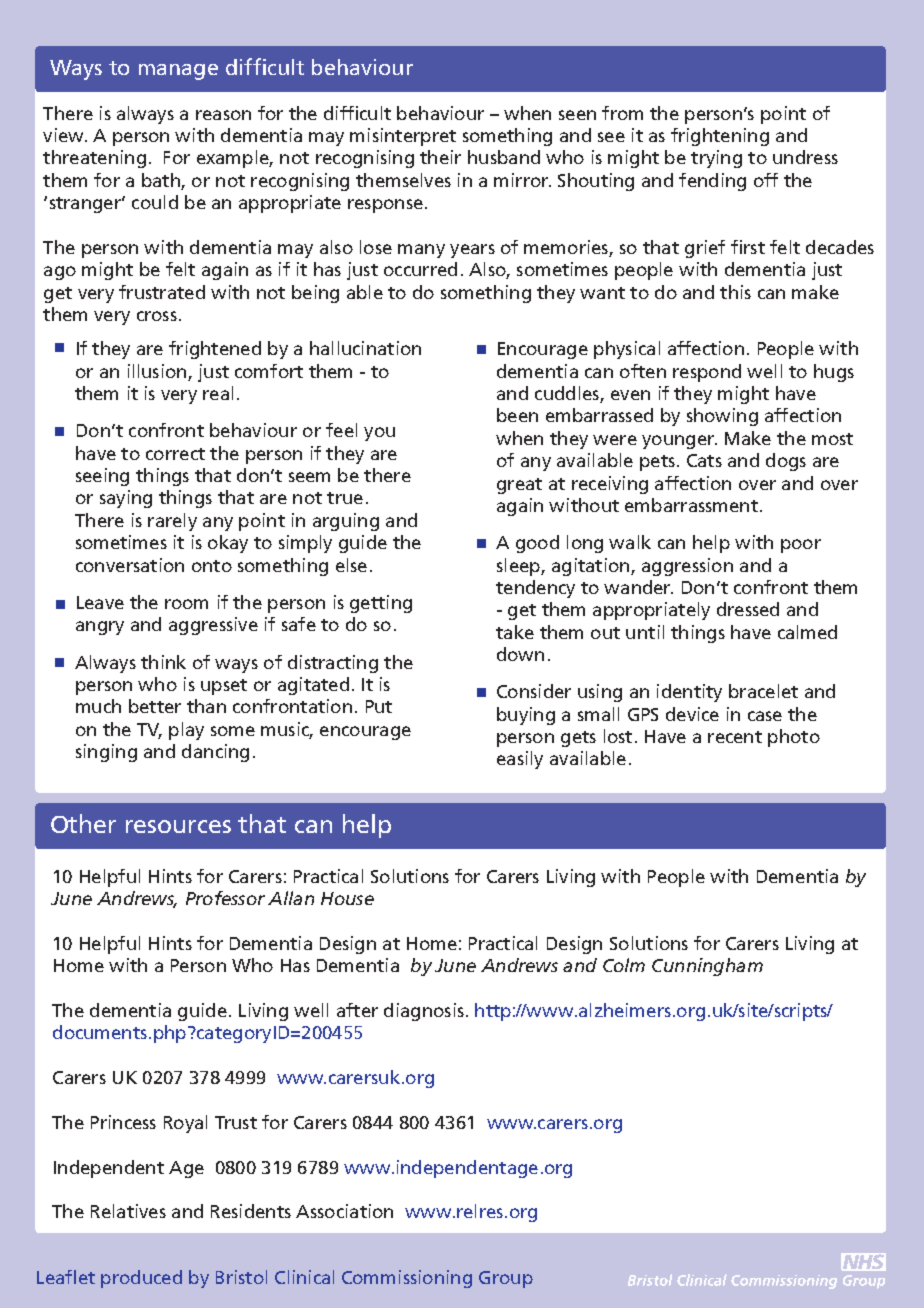 The width and height of the screenshot is (924, 1308). What do you see at coordinates (130, 565) in the screenshot?
I see `conversation` at bounding box center [130, 565].
